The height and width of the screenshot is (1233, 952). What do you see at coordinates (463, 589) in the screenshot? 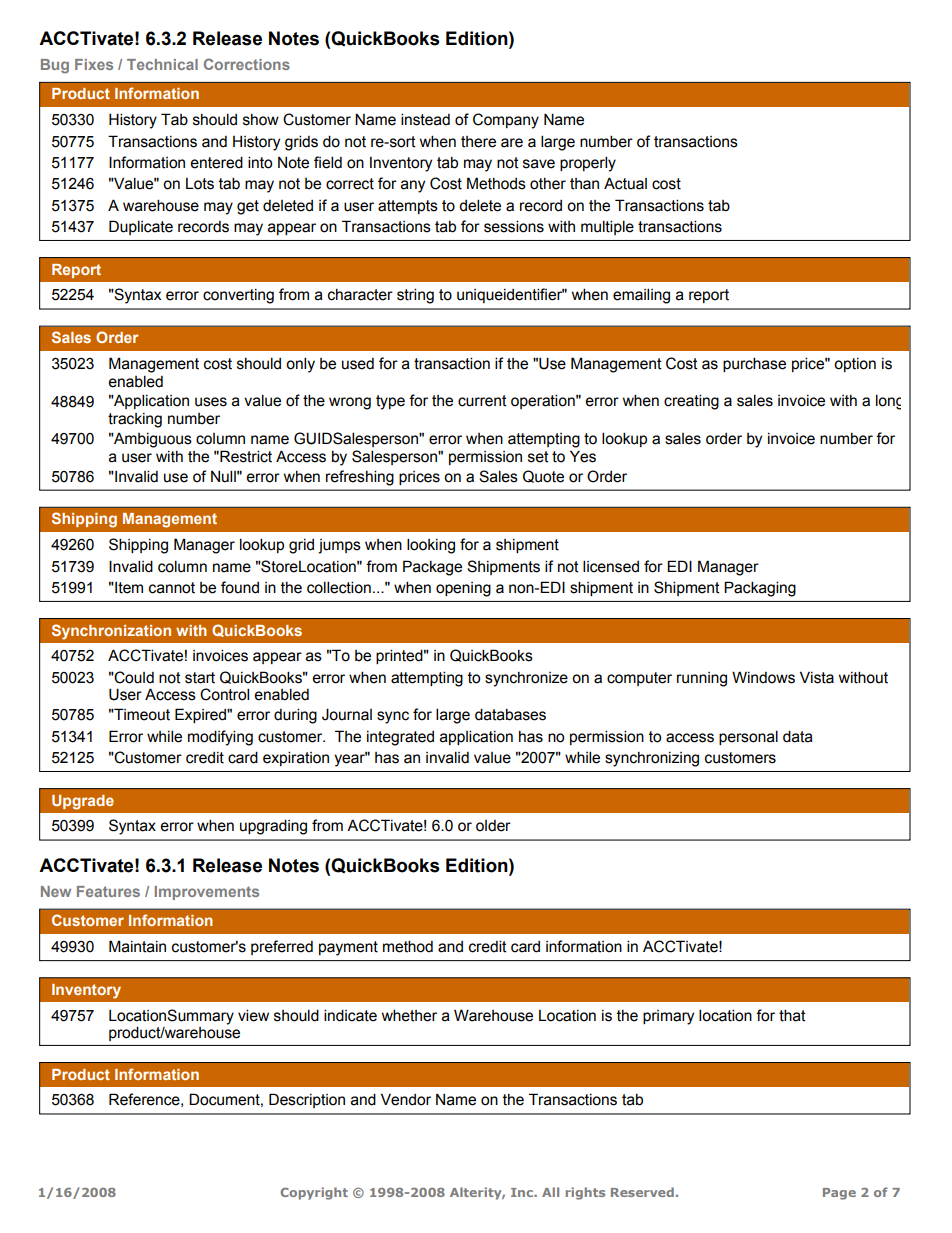
I see `opening` at bounding box center [463, 589].
